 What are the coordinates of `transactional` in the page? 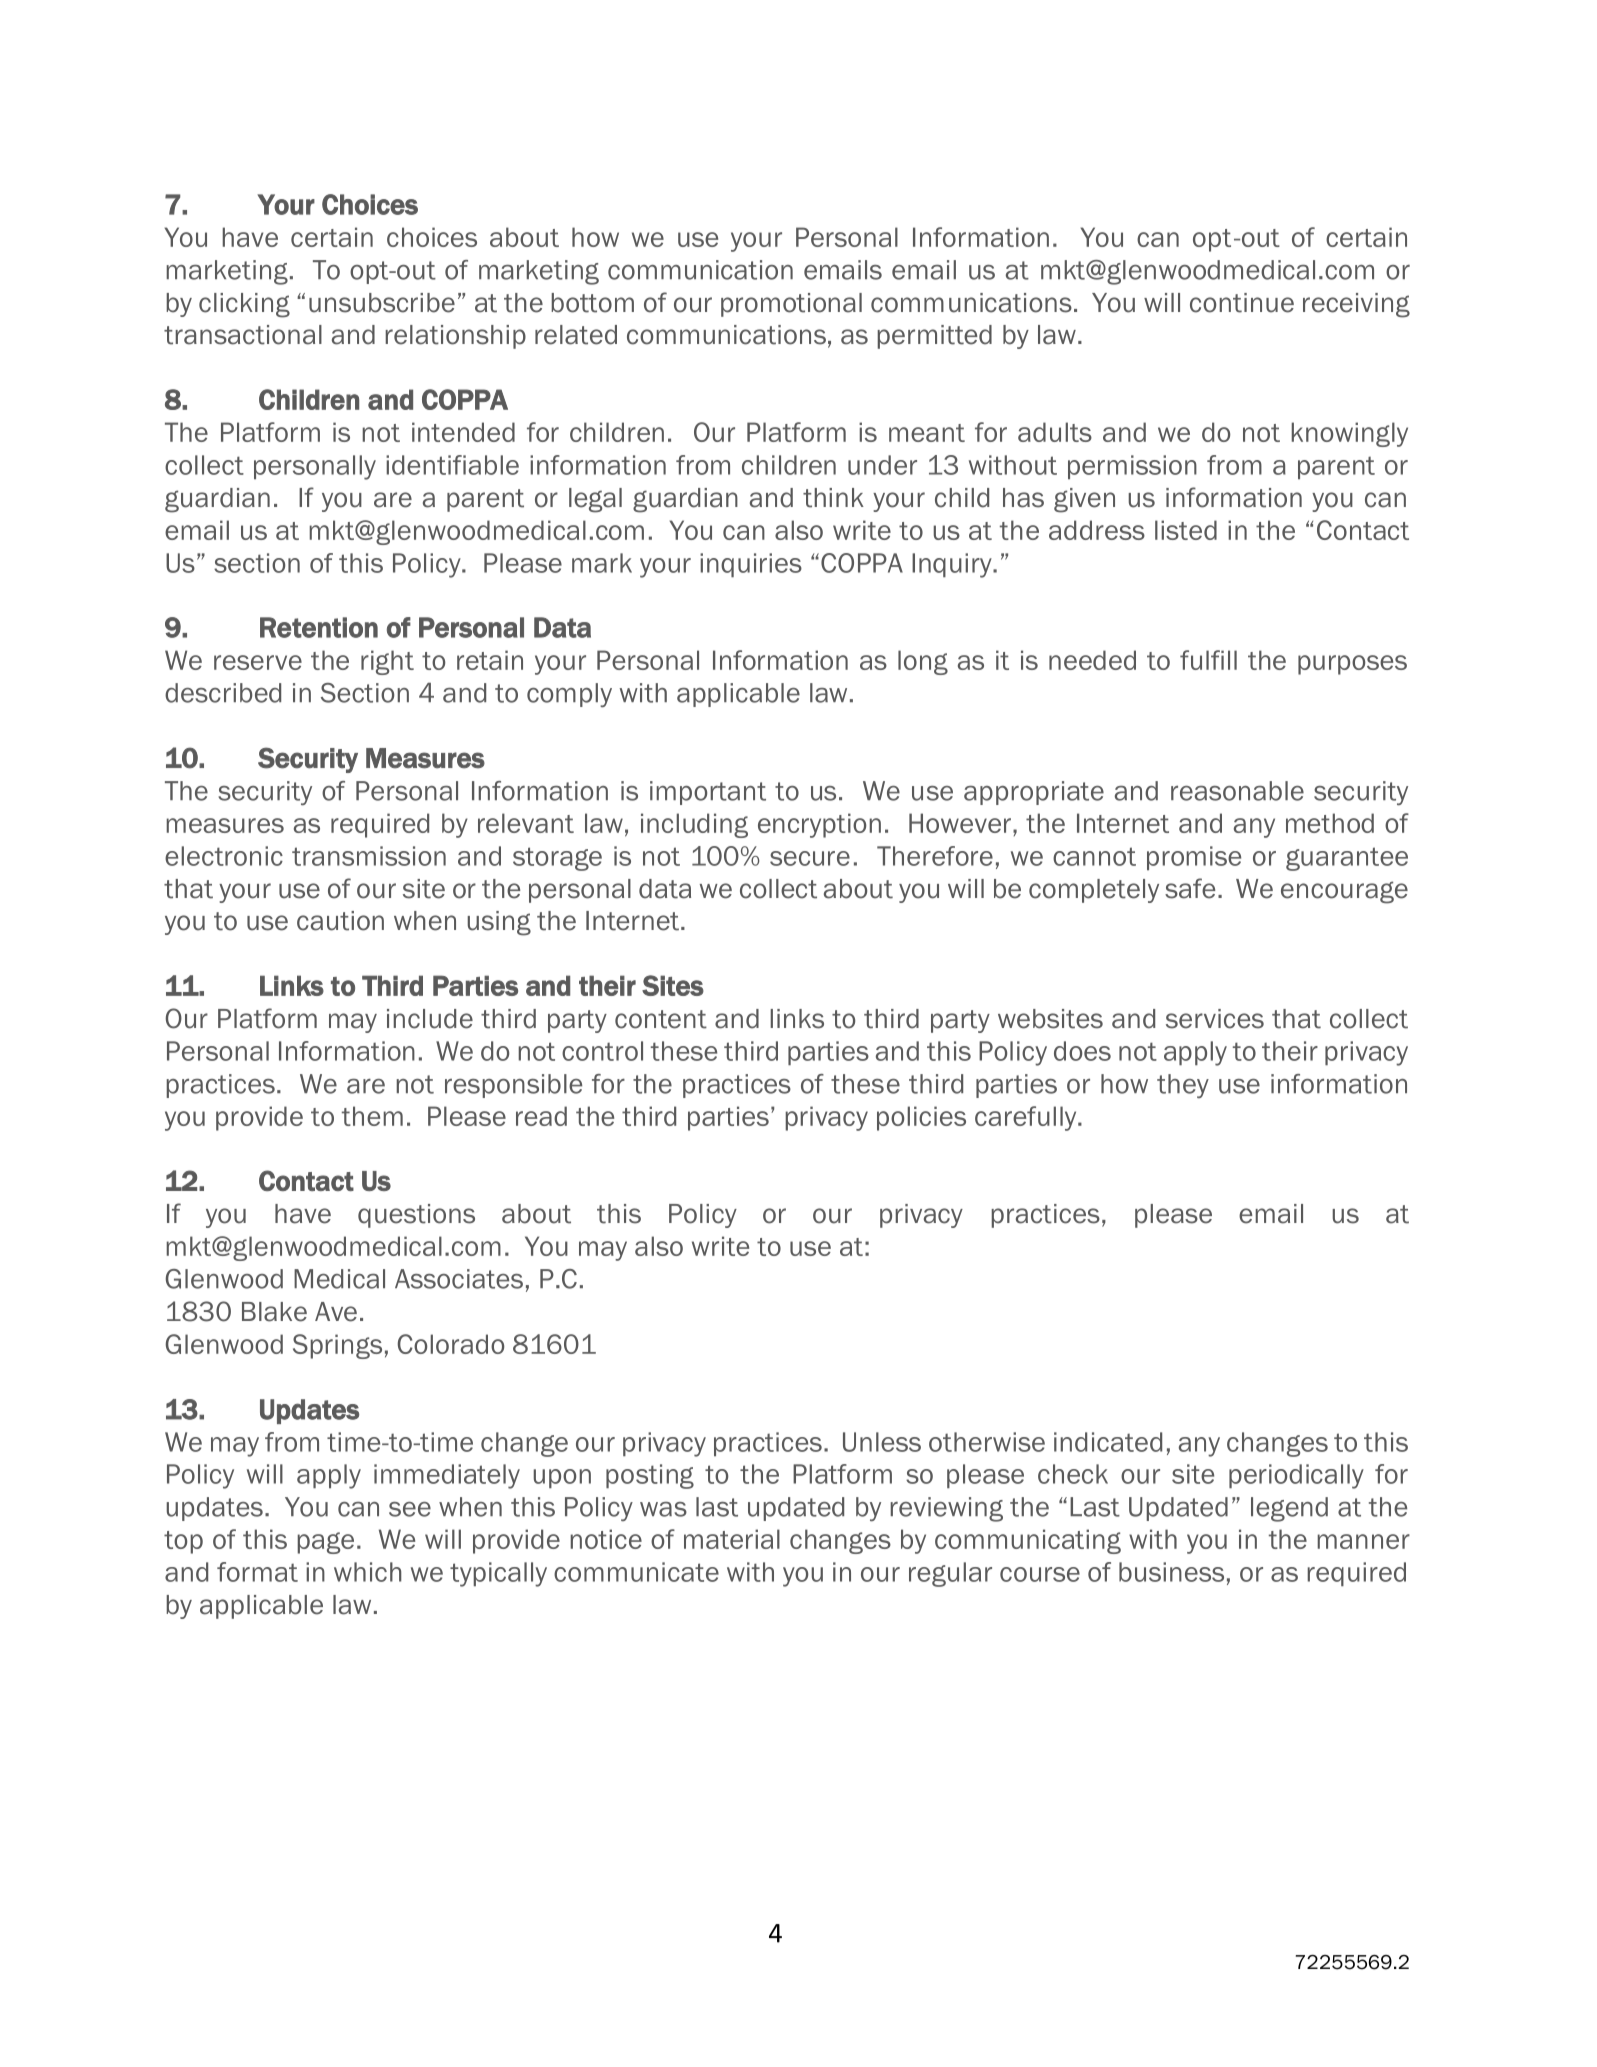 It's located at (243, 335).
